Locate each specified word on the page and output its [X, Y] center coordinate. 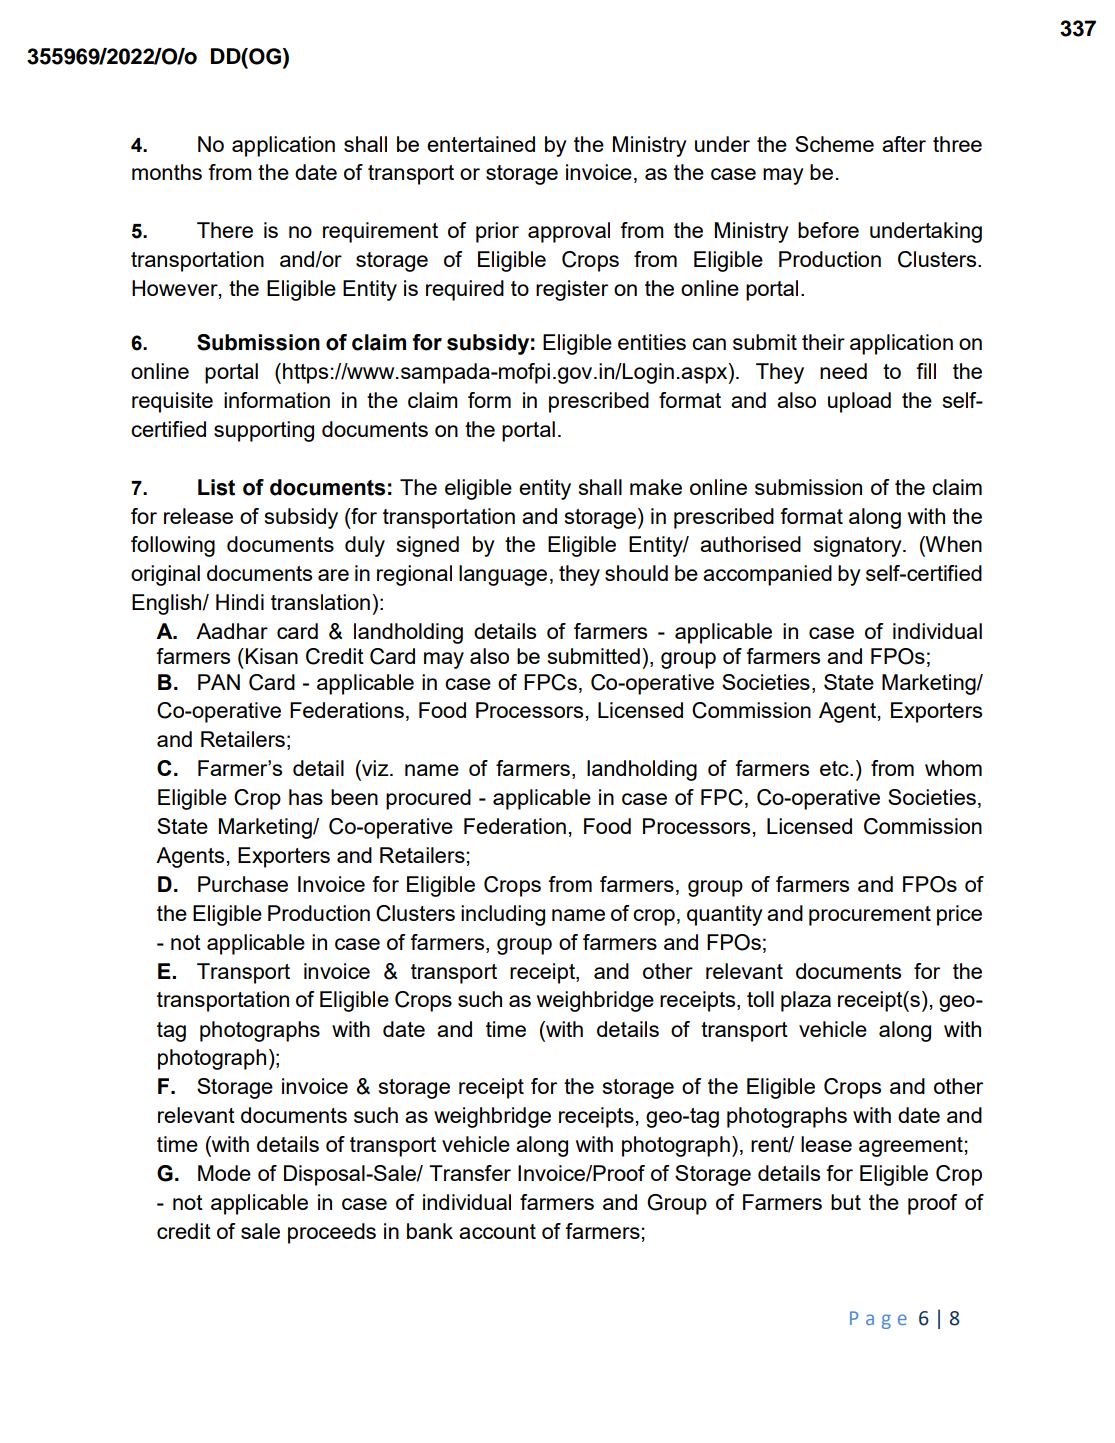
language [503, 575]
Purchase [243, 884]
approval [569, 232]
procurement [870, 916]
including [503, 915]
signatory [859, 546]
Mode [224, 1173]
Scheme [834, 144]
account [497, 1231]
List [216, 487]
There [225, 230]
